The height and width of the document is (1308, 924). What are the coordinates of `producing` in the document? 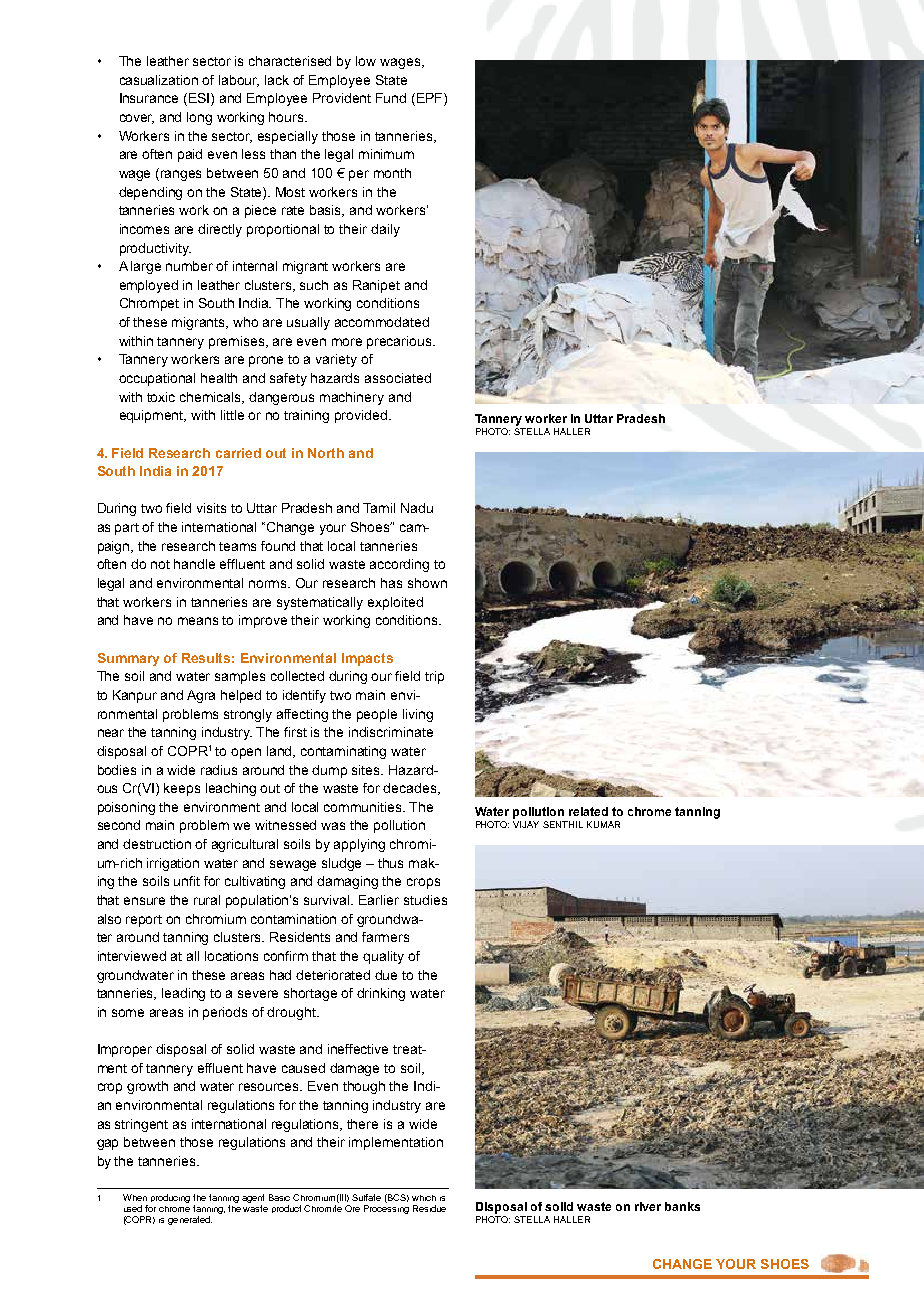 It's located at (170, 1198).
